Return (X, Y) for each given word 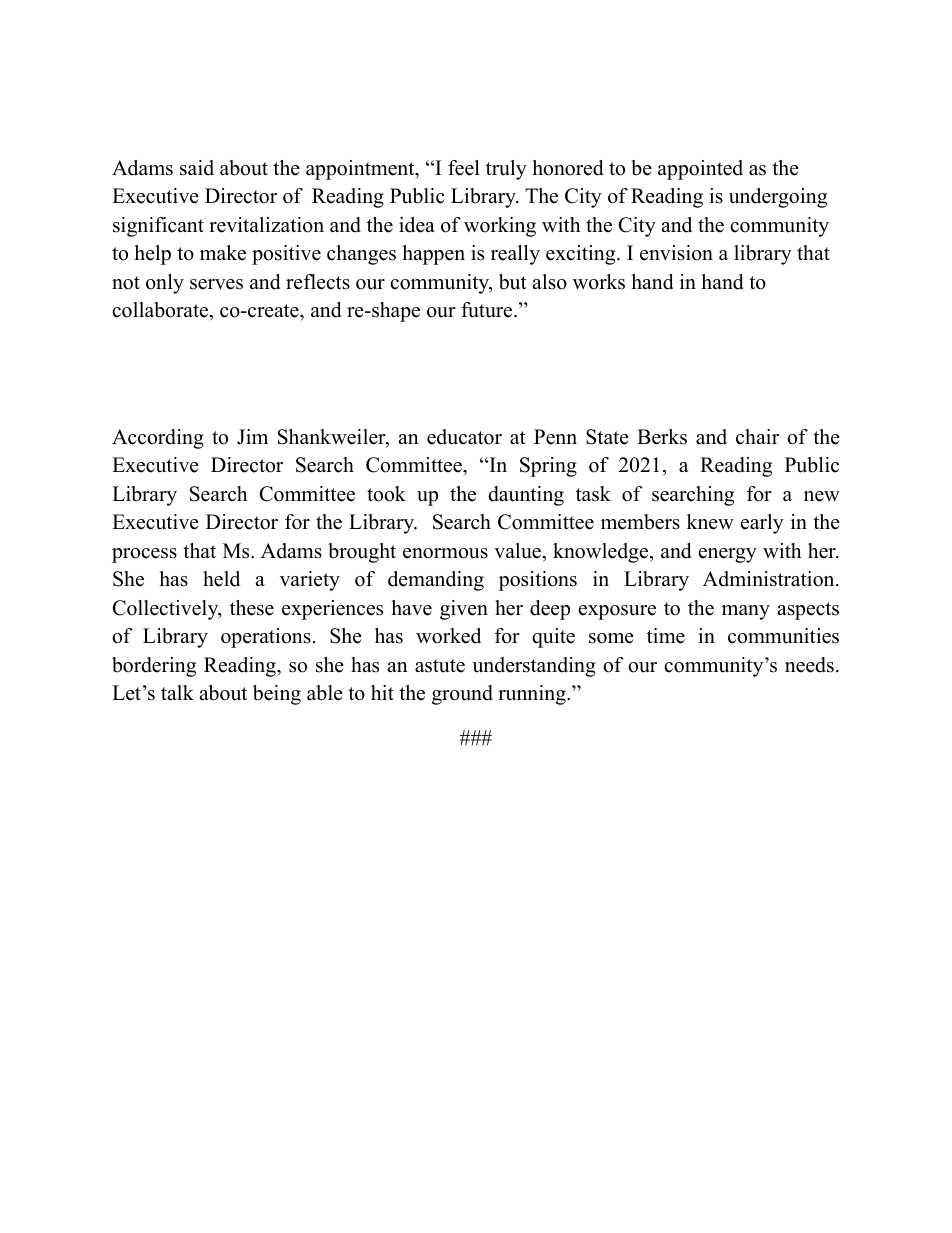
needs (809, 665)
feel (464, 168)
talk (177, 692)
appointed (700, 170)
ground (462, 695)
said (197, 168)
